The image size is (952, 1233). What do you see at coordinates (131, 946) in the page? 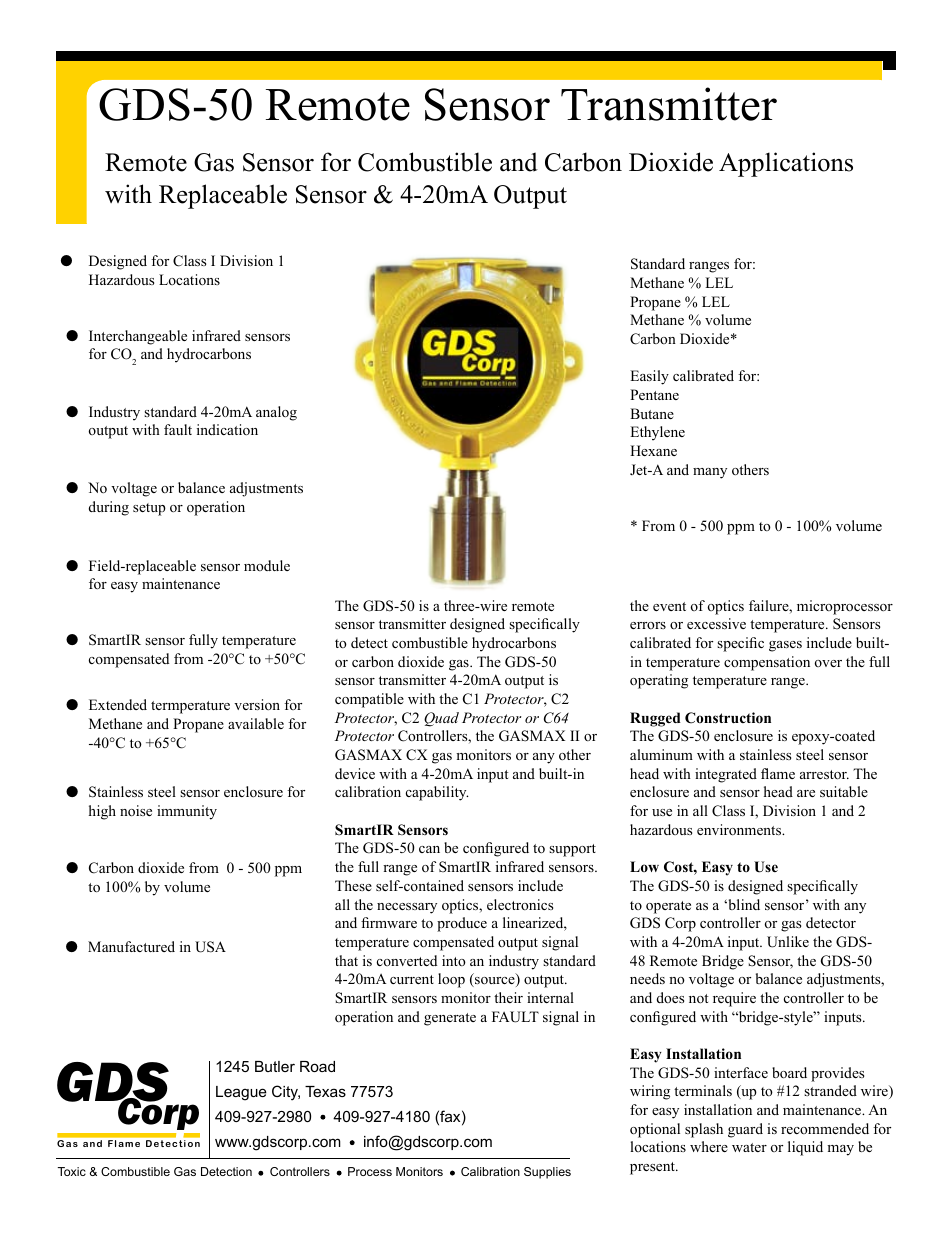
I see `Manufactured` at bounding box center [131, 946].
